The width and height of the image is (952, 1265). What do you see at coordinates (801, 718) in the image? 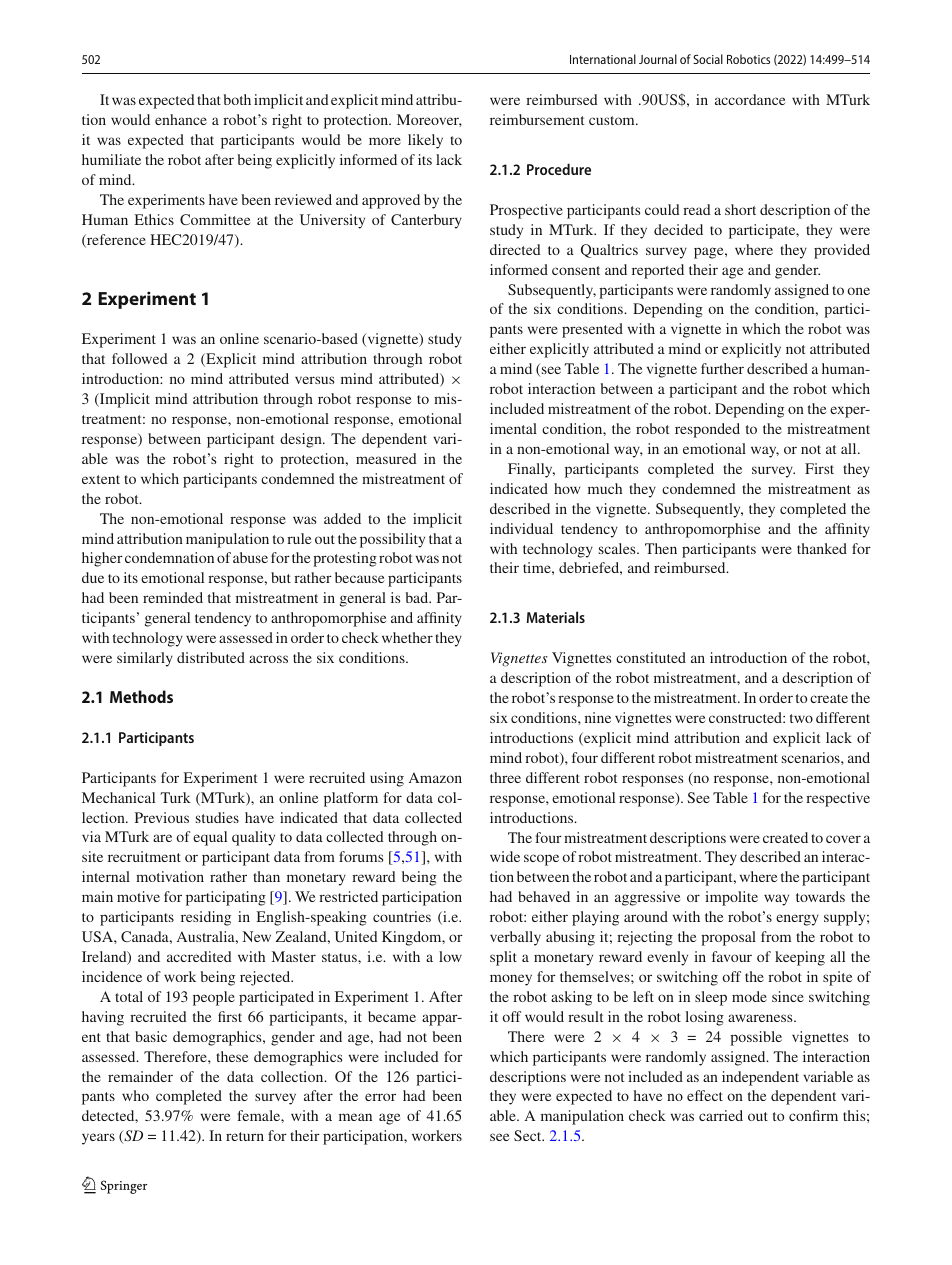
I see `two` at bounding box center [801, 718].
